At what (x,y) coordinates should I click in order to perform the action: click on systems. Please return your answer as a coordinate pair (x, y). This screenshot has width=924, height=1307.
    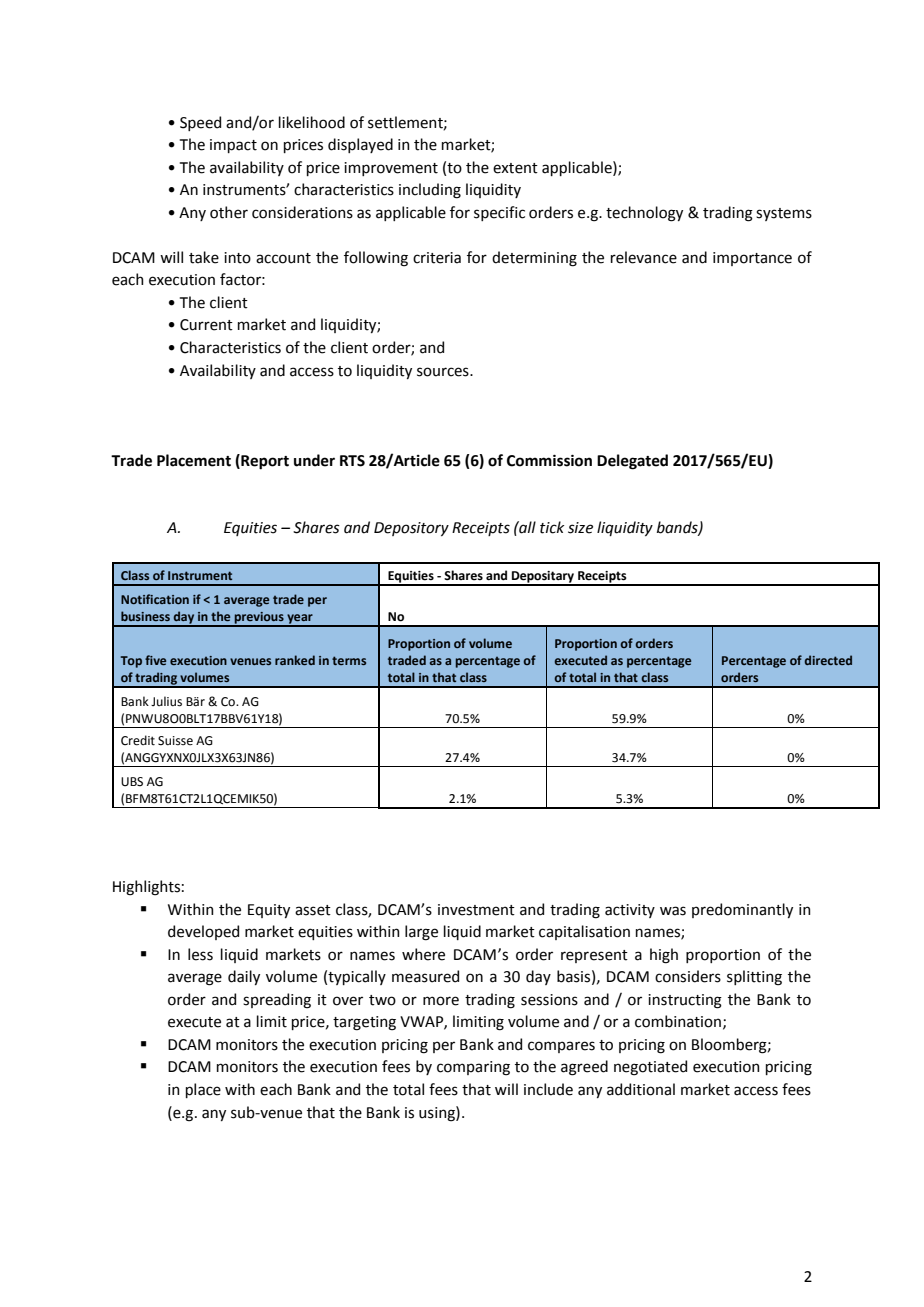
    Looking at the image, I should click on (784, 214).
